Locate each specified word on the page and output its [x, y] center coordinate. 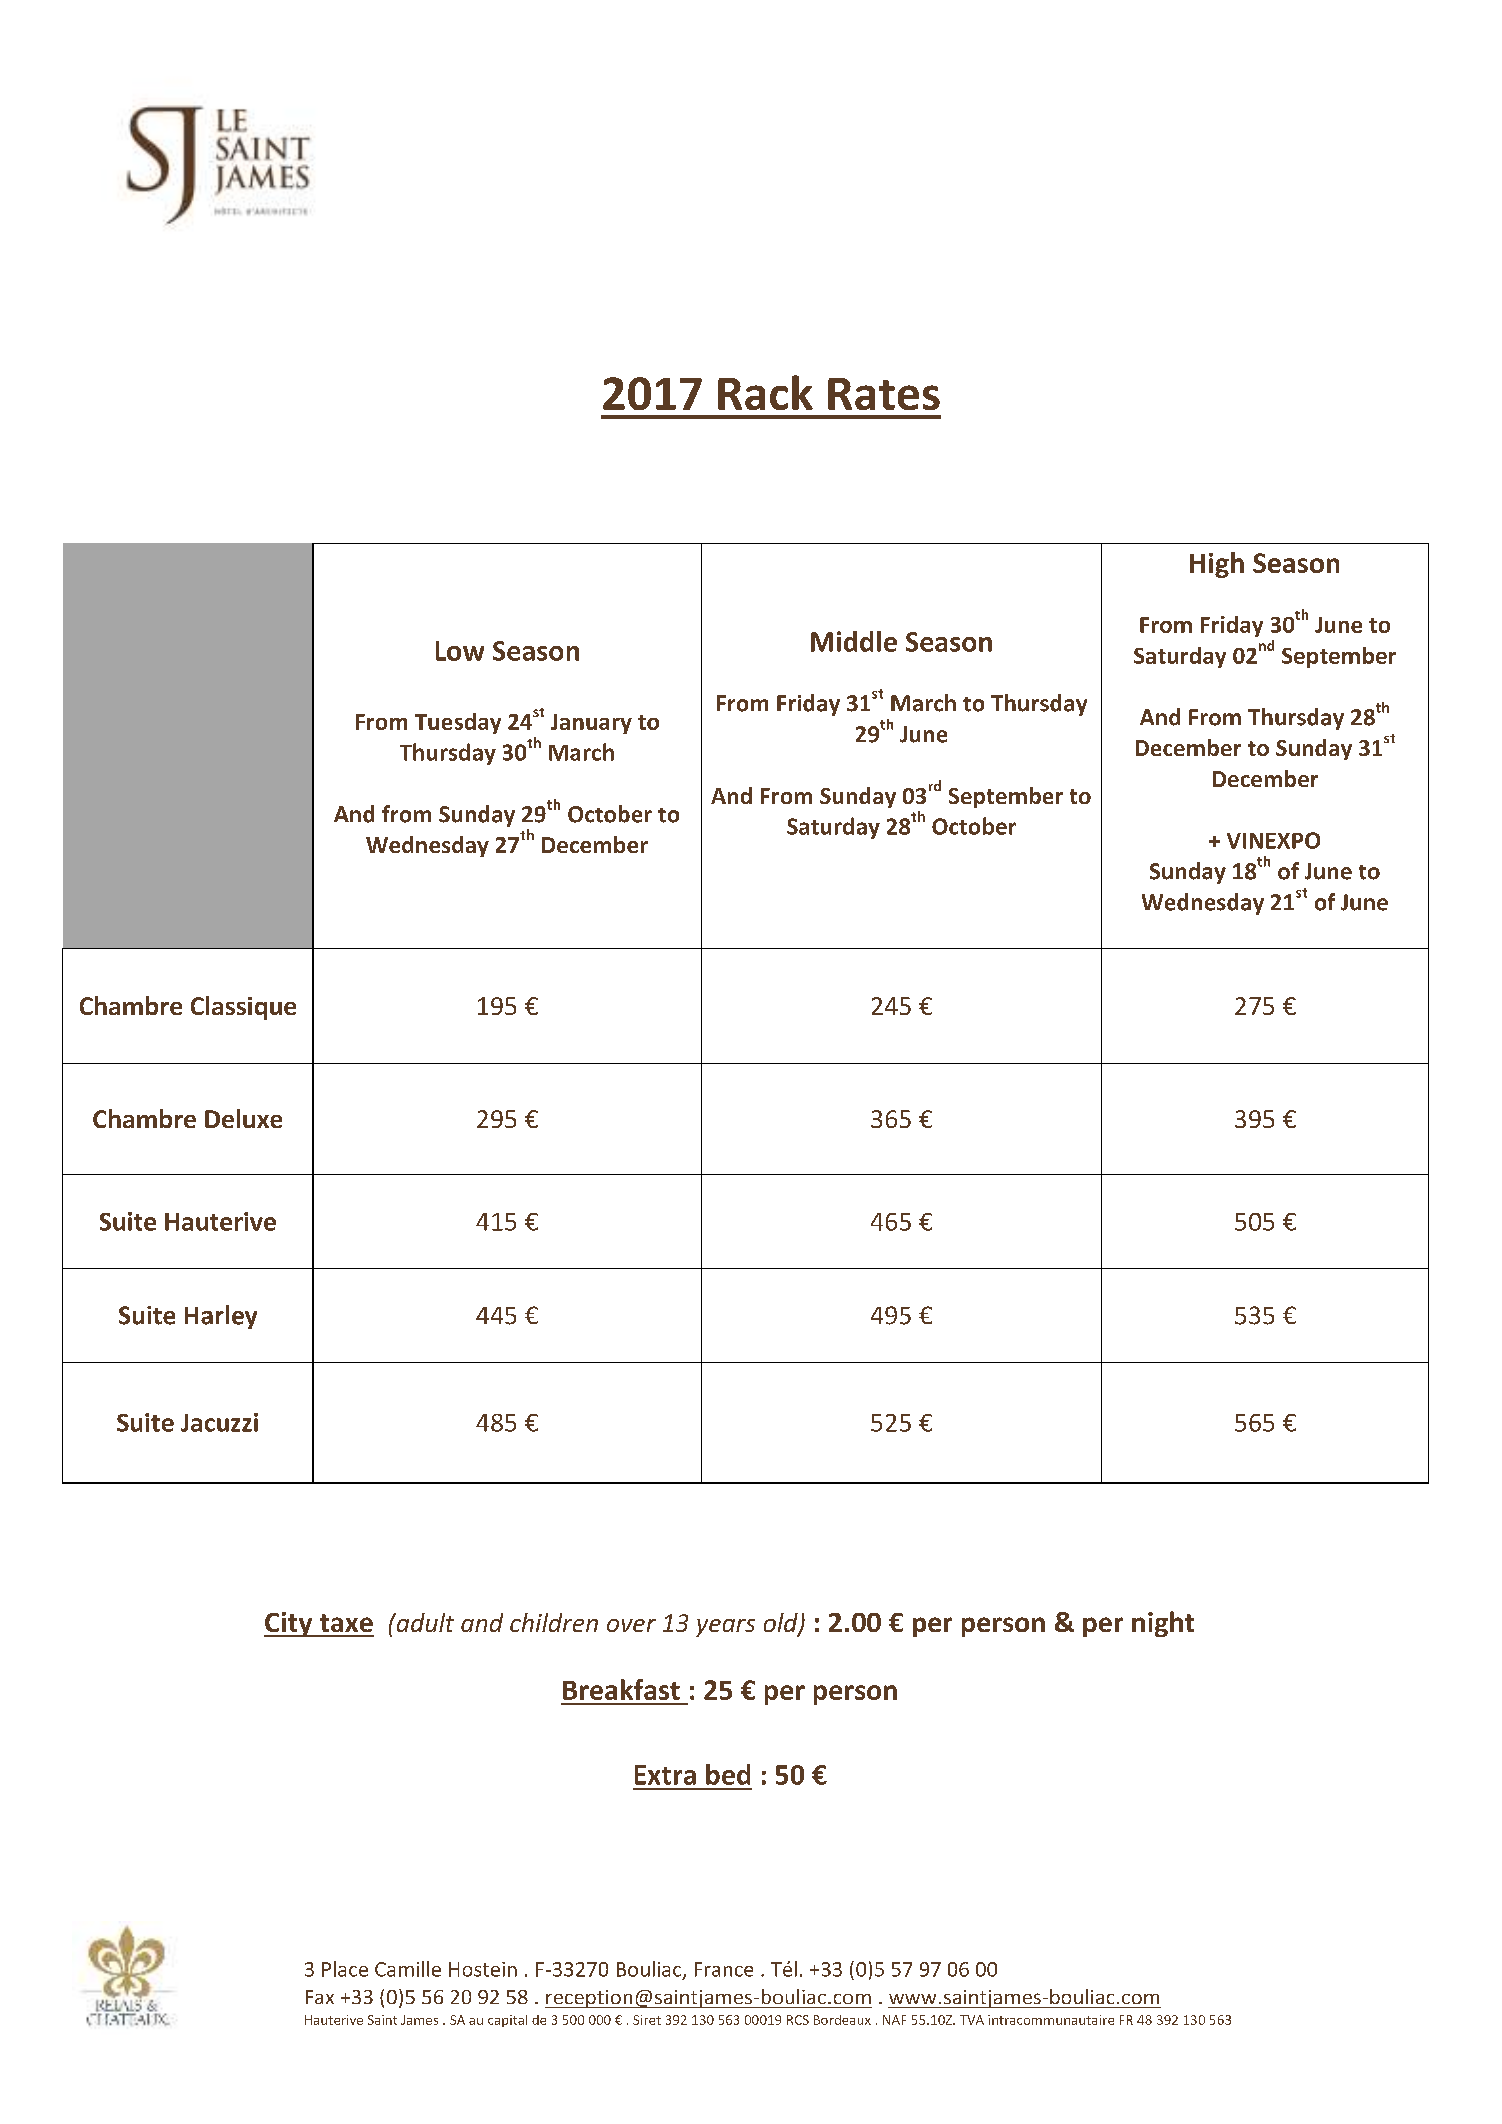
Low [460, 651]
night [1163, 1624]
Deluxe [243, 1118]
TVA [972, 2020]
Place [345, 1969]
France [724, 1969]
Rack [765, 392]
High [1217, 565]
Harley [221, 1317]
